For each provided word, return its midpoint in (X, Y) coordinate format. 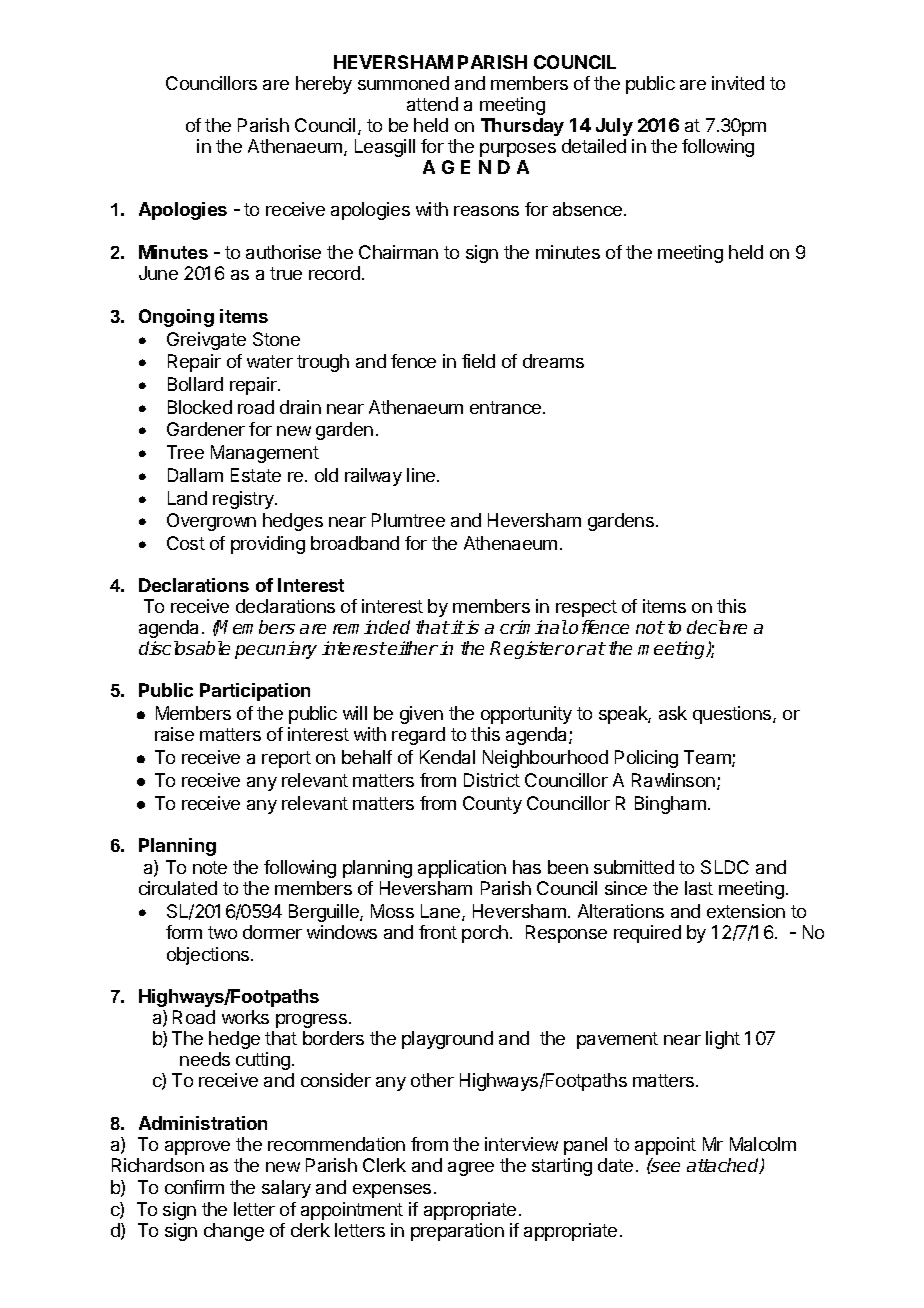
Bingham (670, 805)
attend (432, 104)
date (615, 1165)
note (210, 867)
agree (471, 1169)
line (422, 475)
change (234, 1232)
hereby (324, 85)
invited (738, 83)
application (462, 869)
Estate (256, 475)
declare (717, 627)
